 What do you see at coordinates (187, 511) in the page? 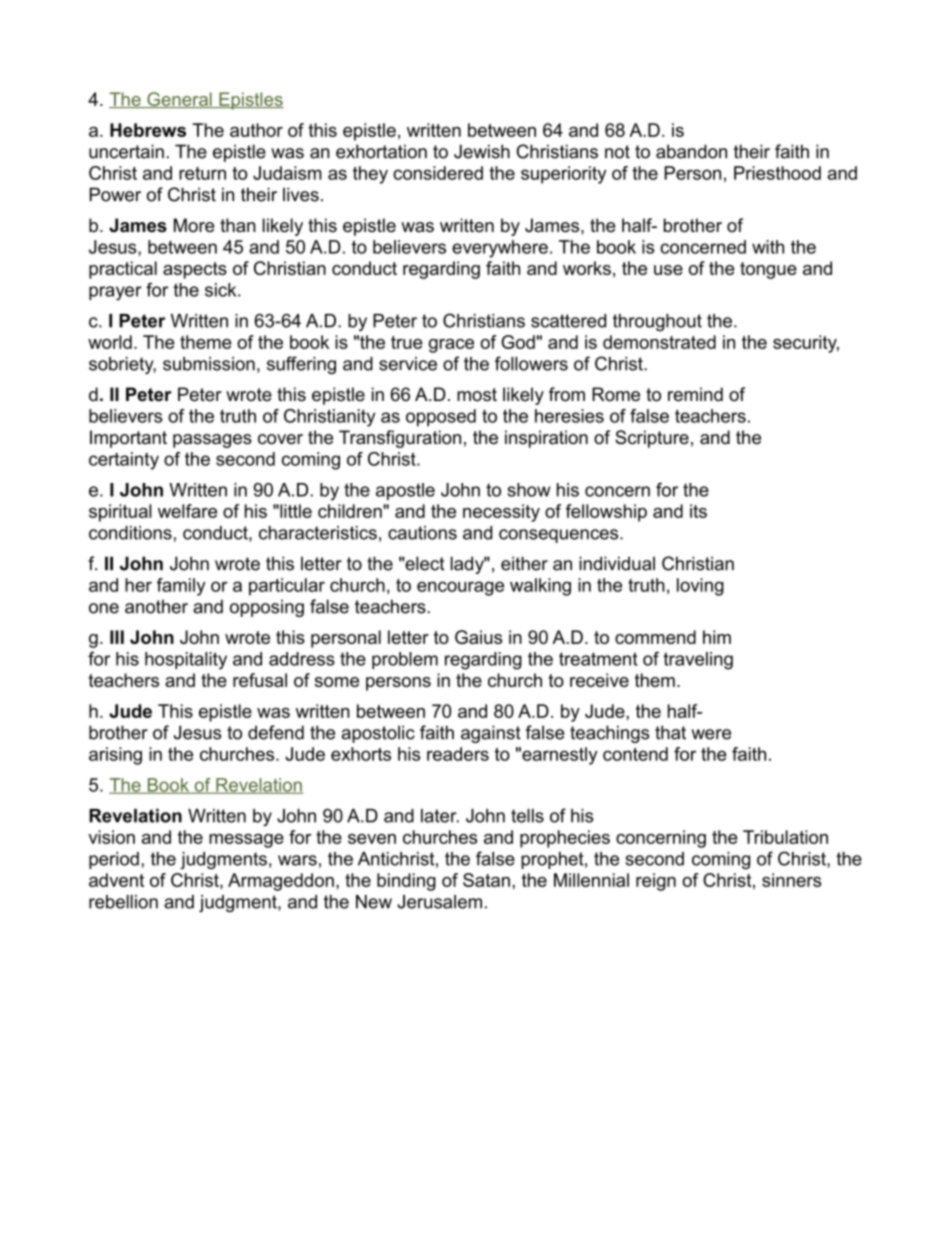
I see `welfare` at bounding box center [187, 511].
